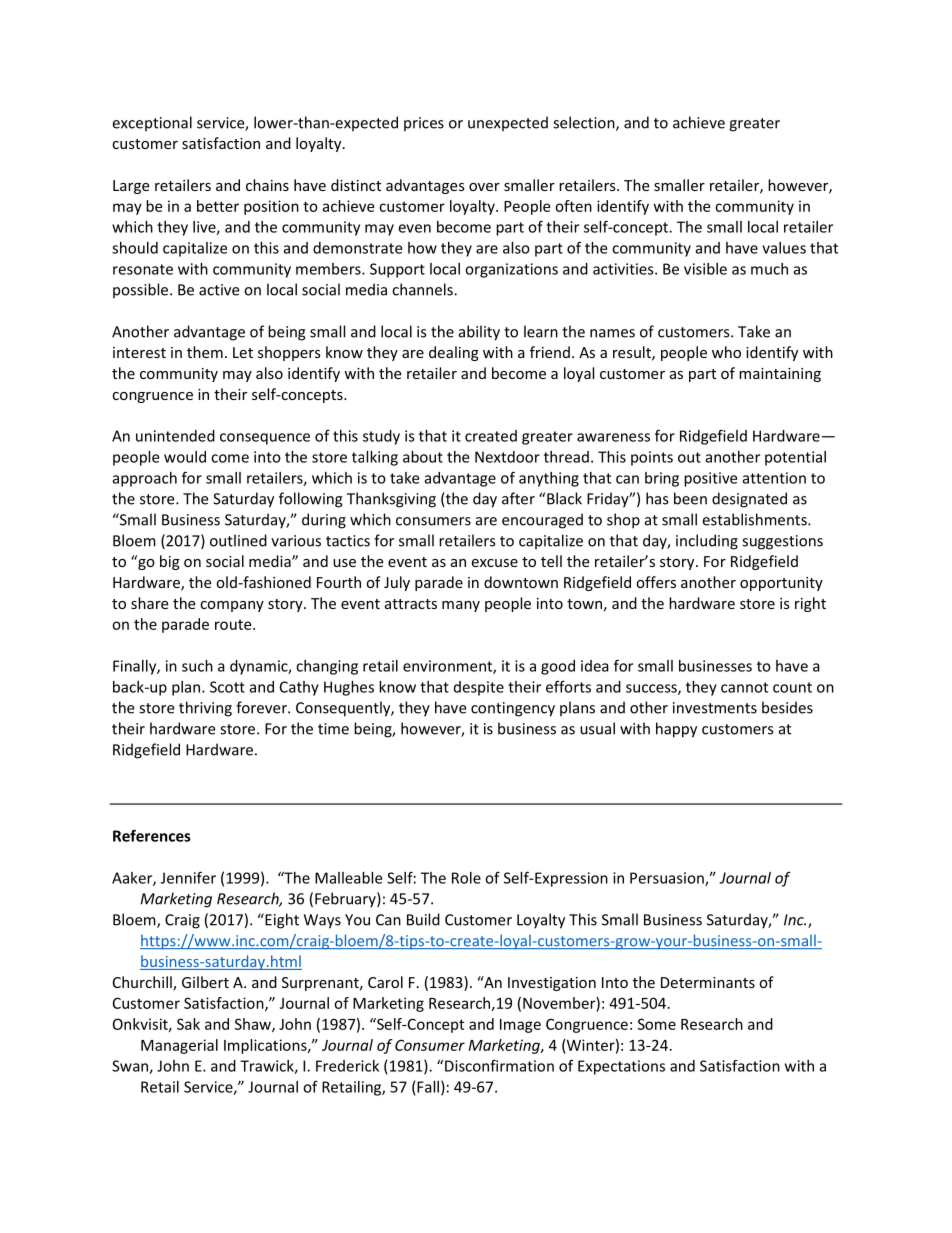  Describe the element at coordinates (185, 457) in the screenshot. I see `would` at that location.
